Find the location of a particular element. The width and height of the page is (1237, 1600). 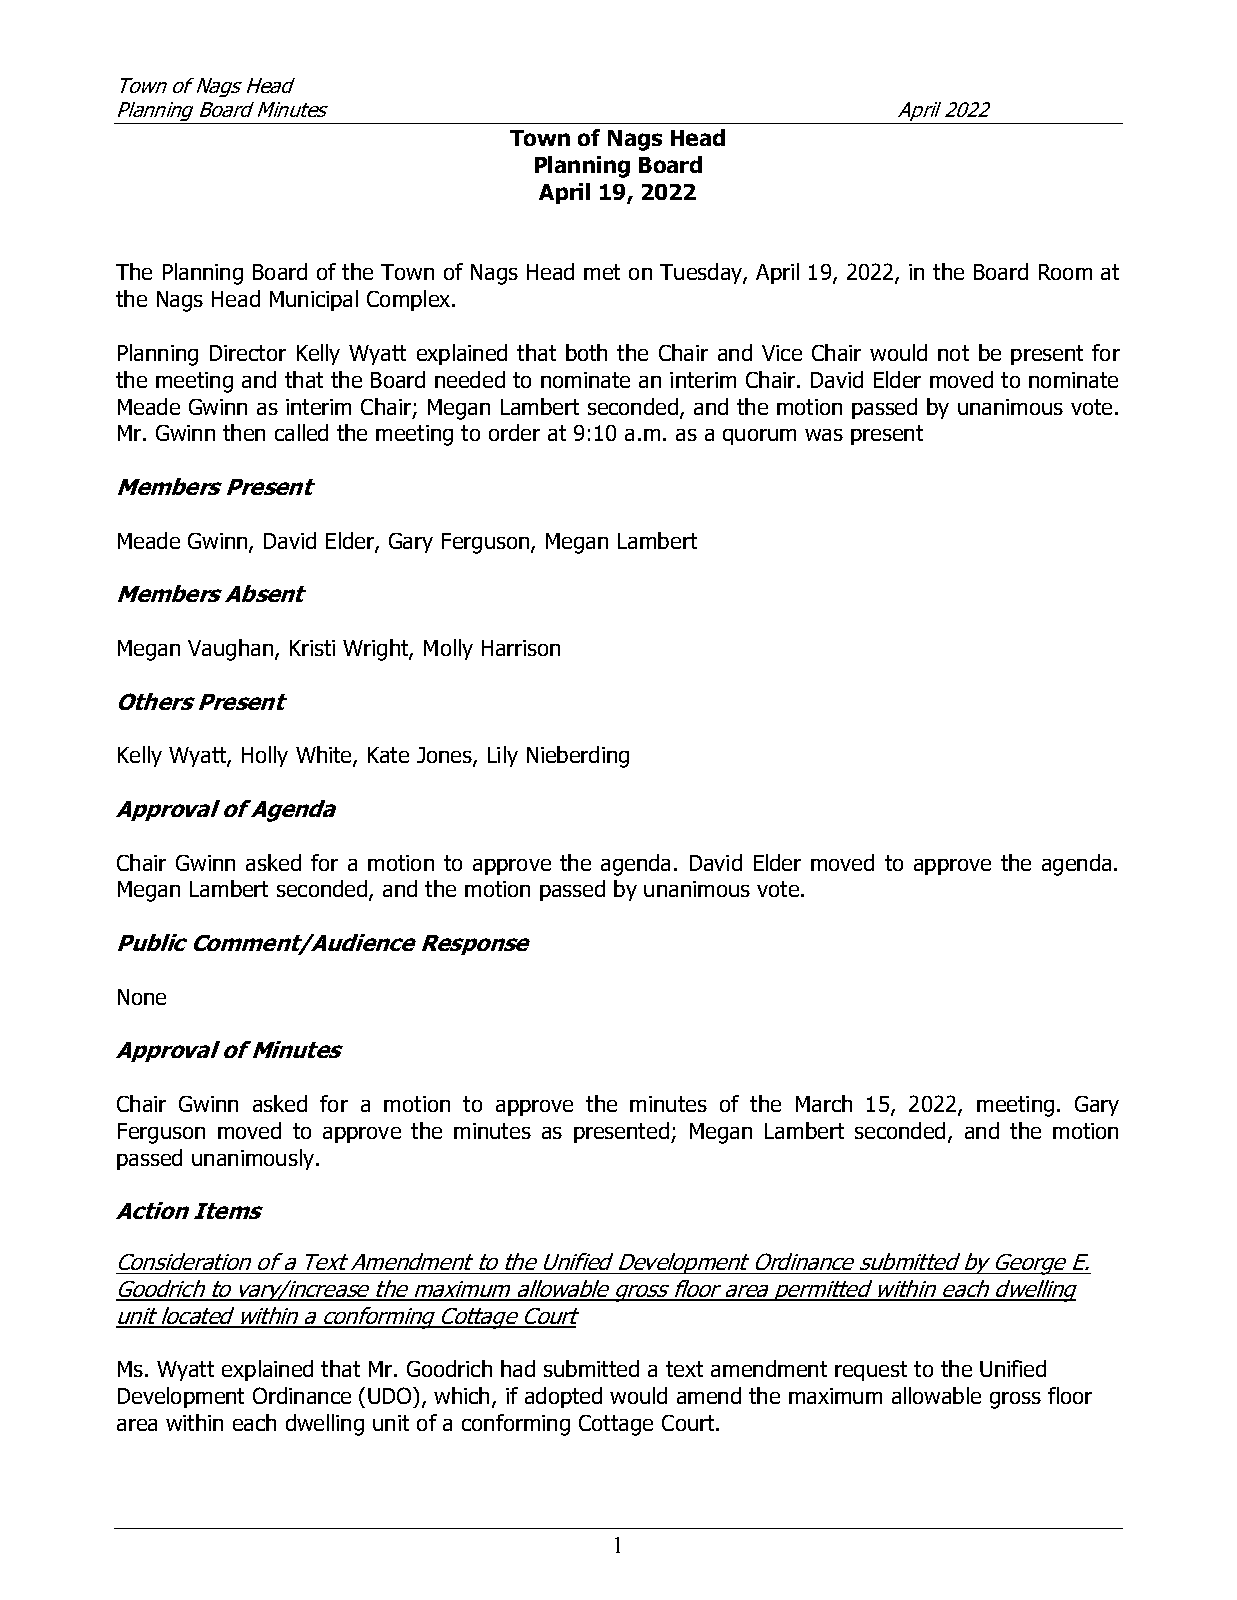

Municipal is located at coordinates (314, 300).
